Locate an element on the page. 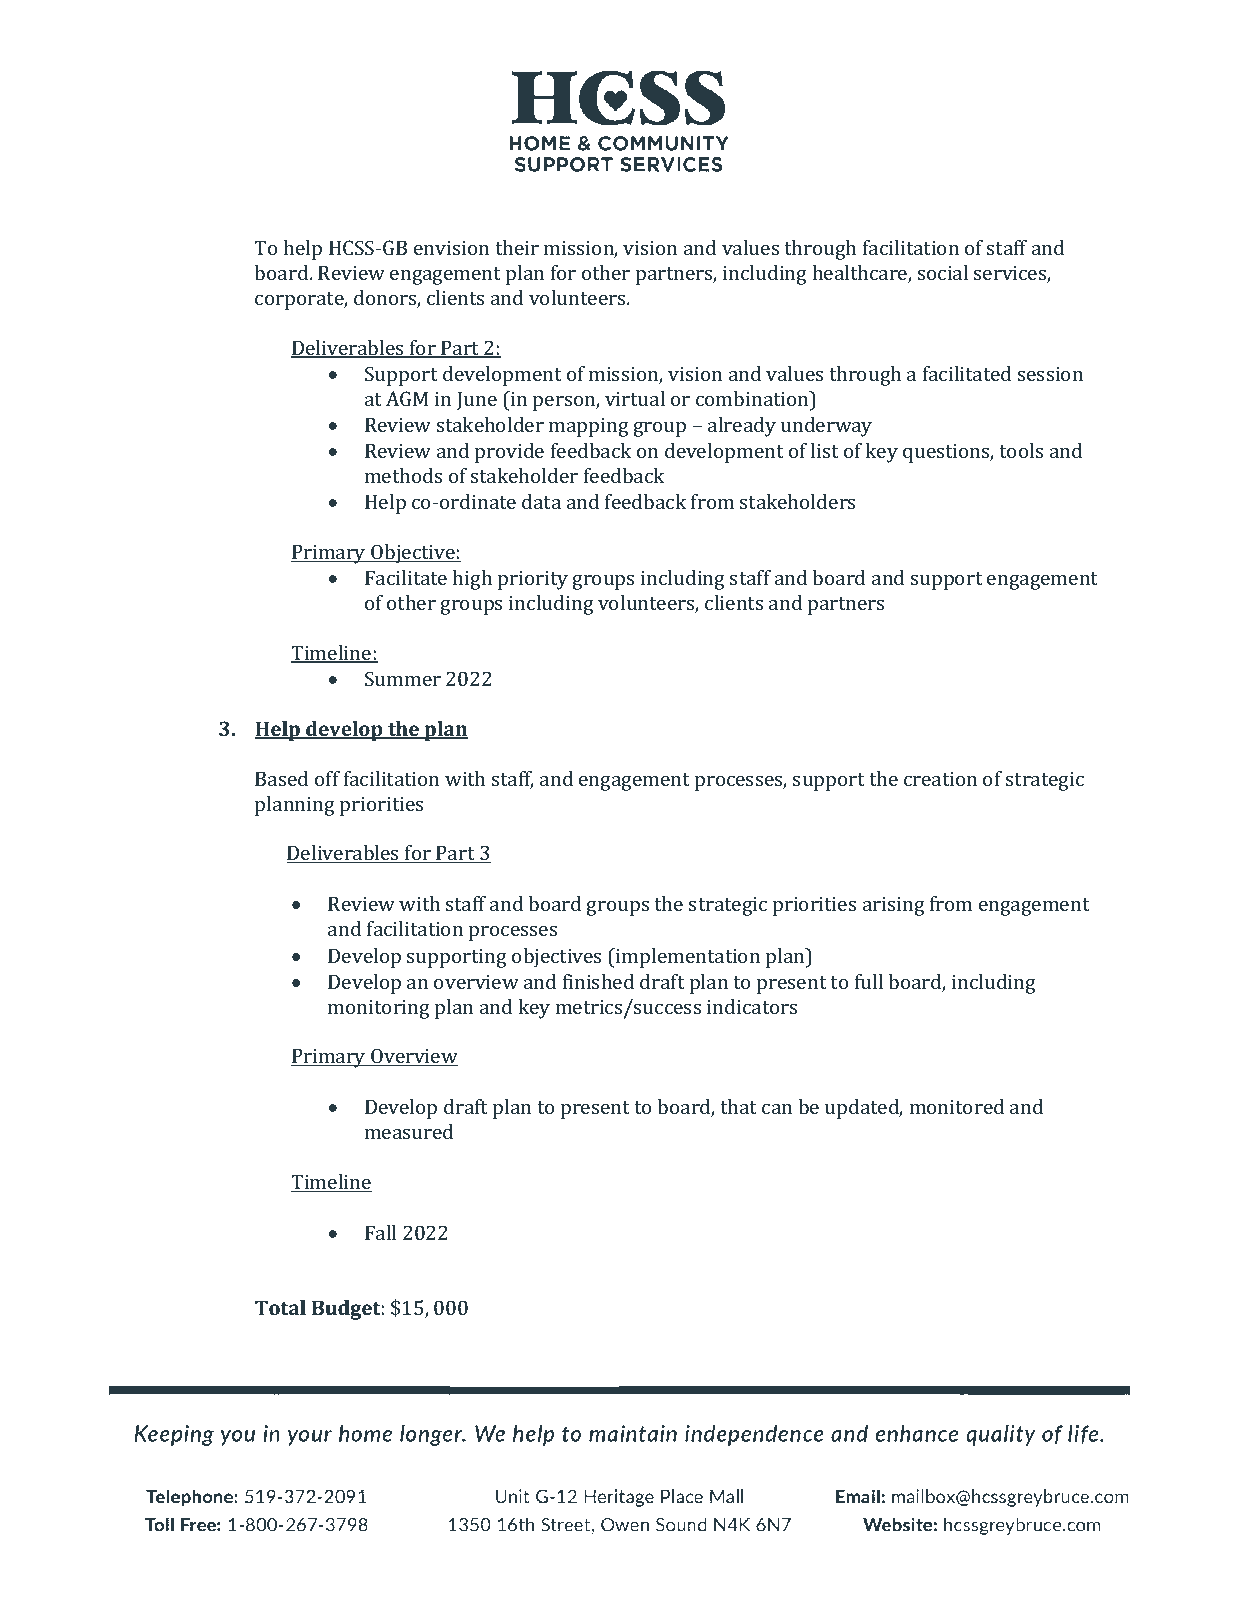 The image size is (1239, 1604). data is located at coordinates (541, 501).
